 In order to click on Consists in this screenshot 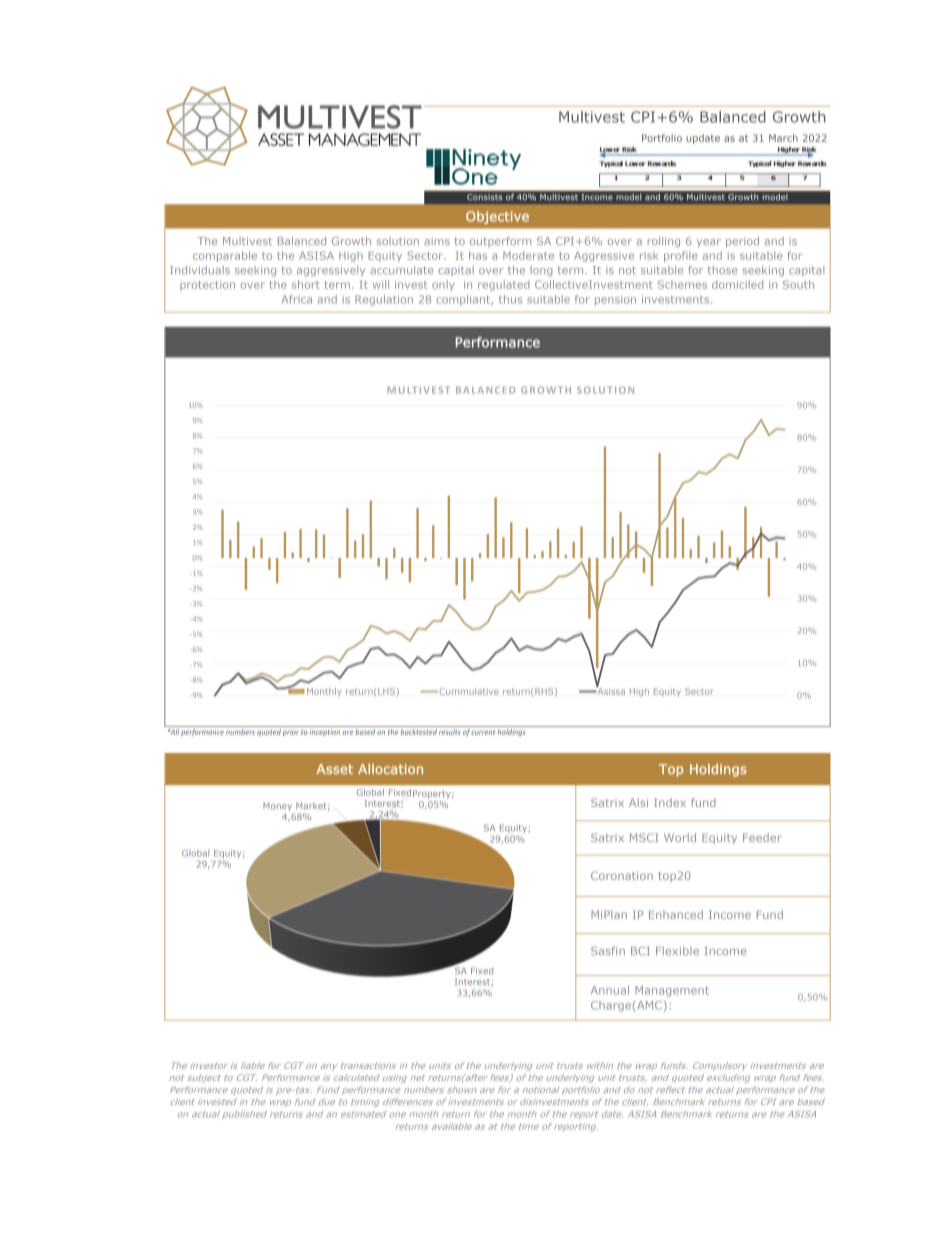, I will do `click(484, 197)`.
